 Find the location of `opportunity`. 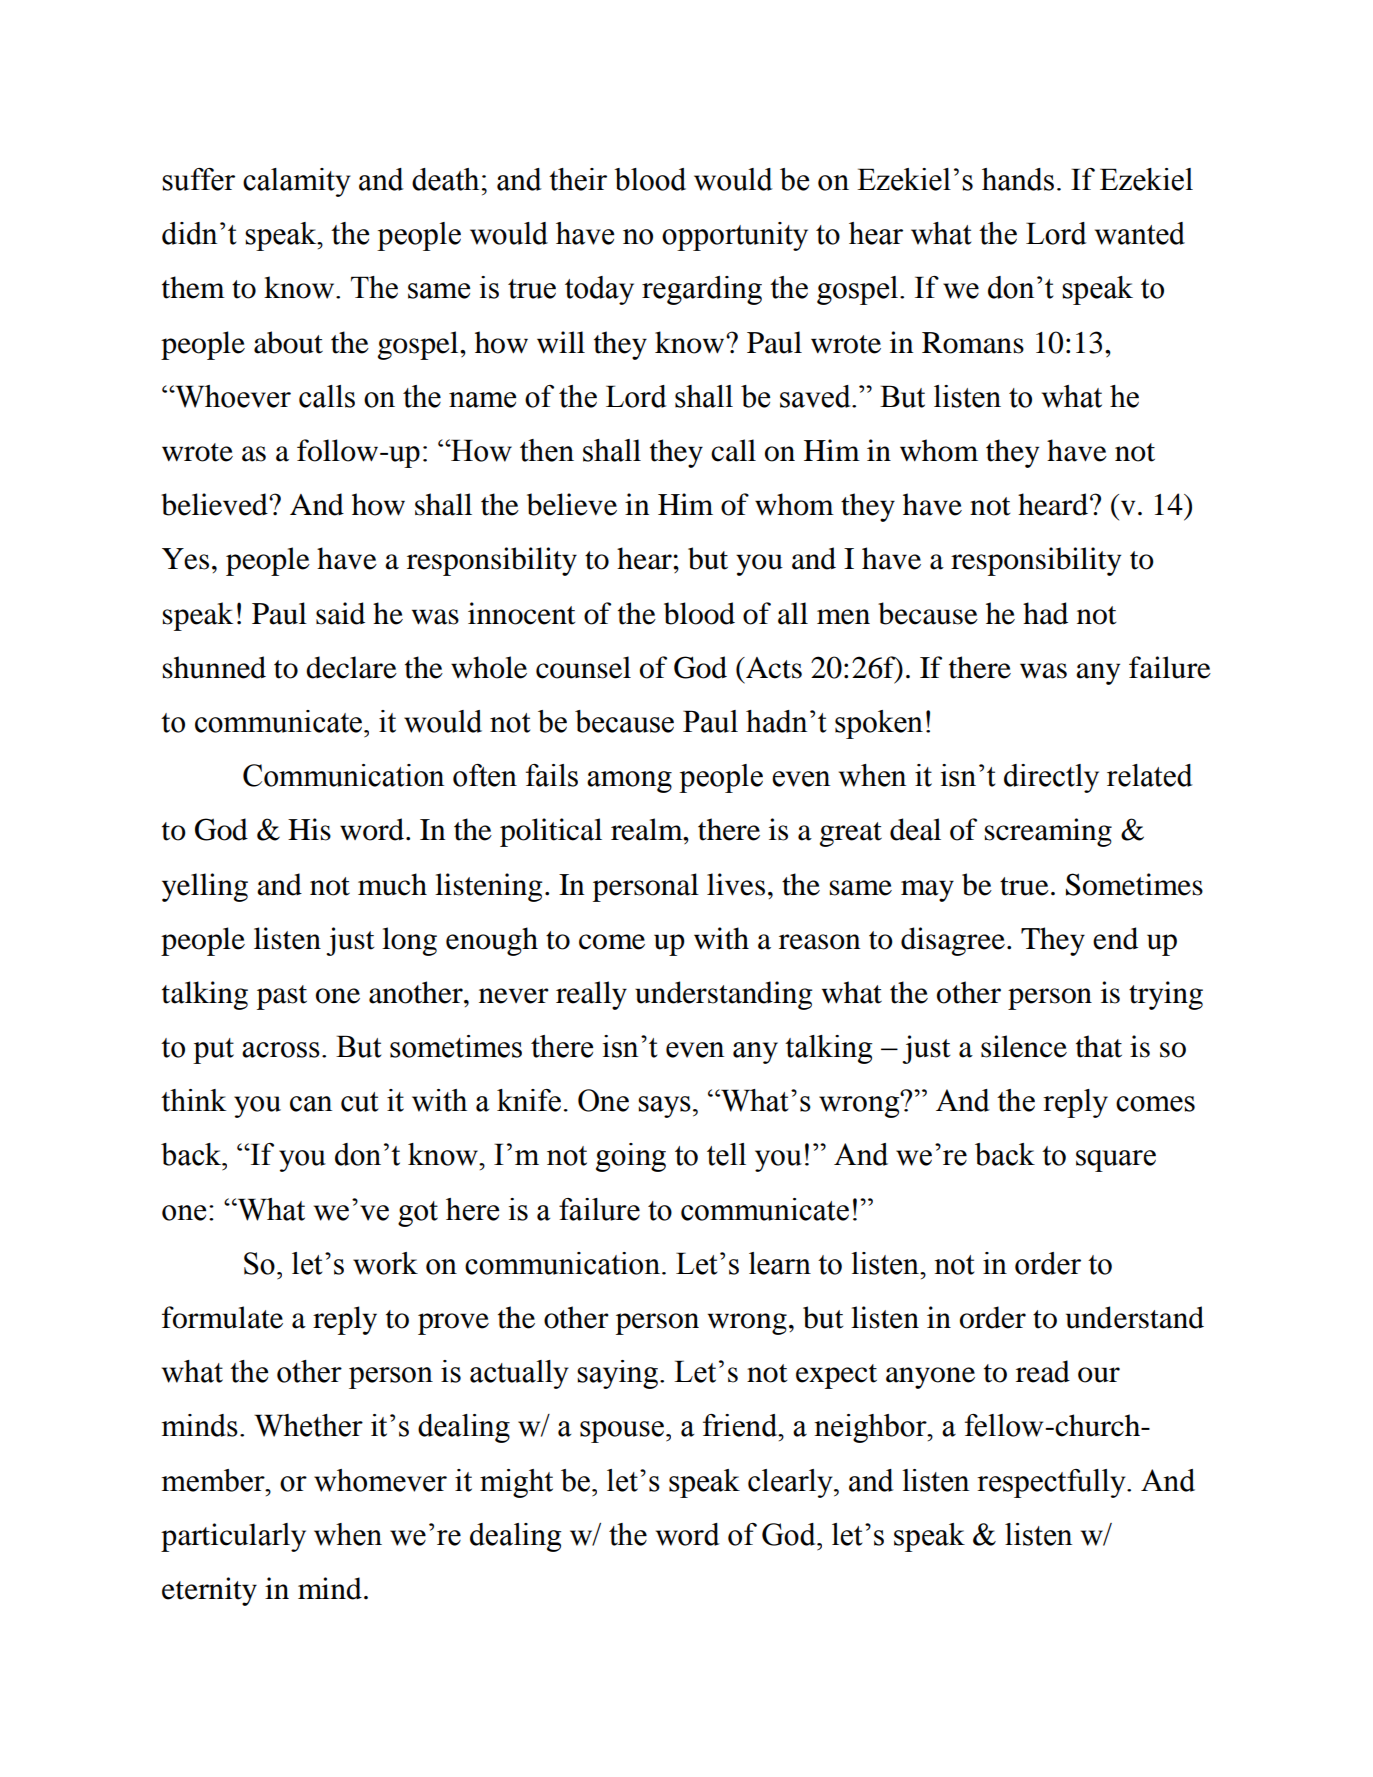

opportunity is located at coordinates (735, 236).
